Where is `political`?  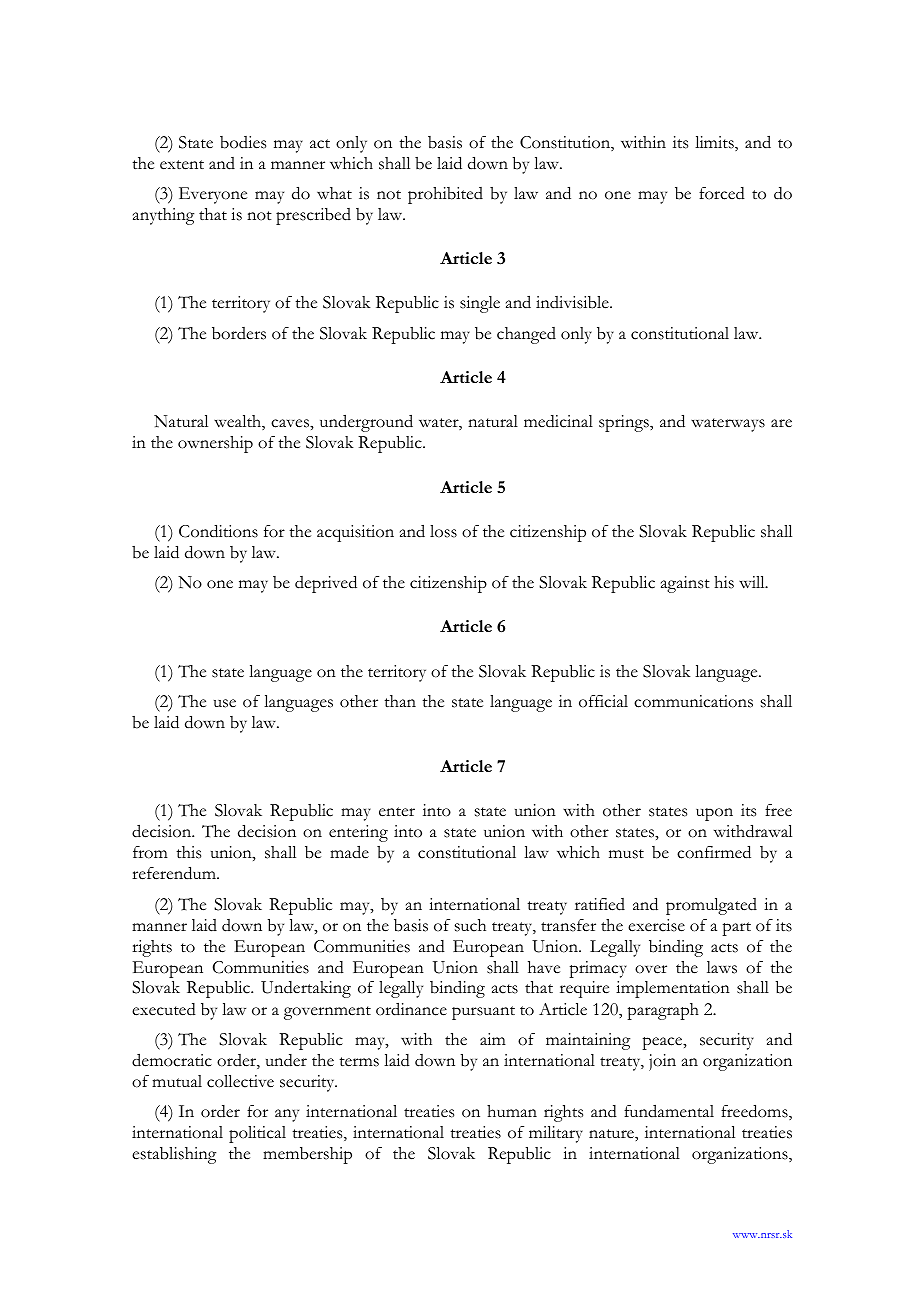 political is located at coordinates (257, 1134).
